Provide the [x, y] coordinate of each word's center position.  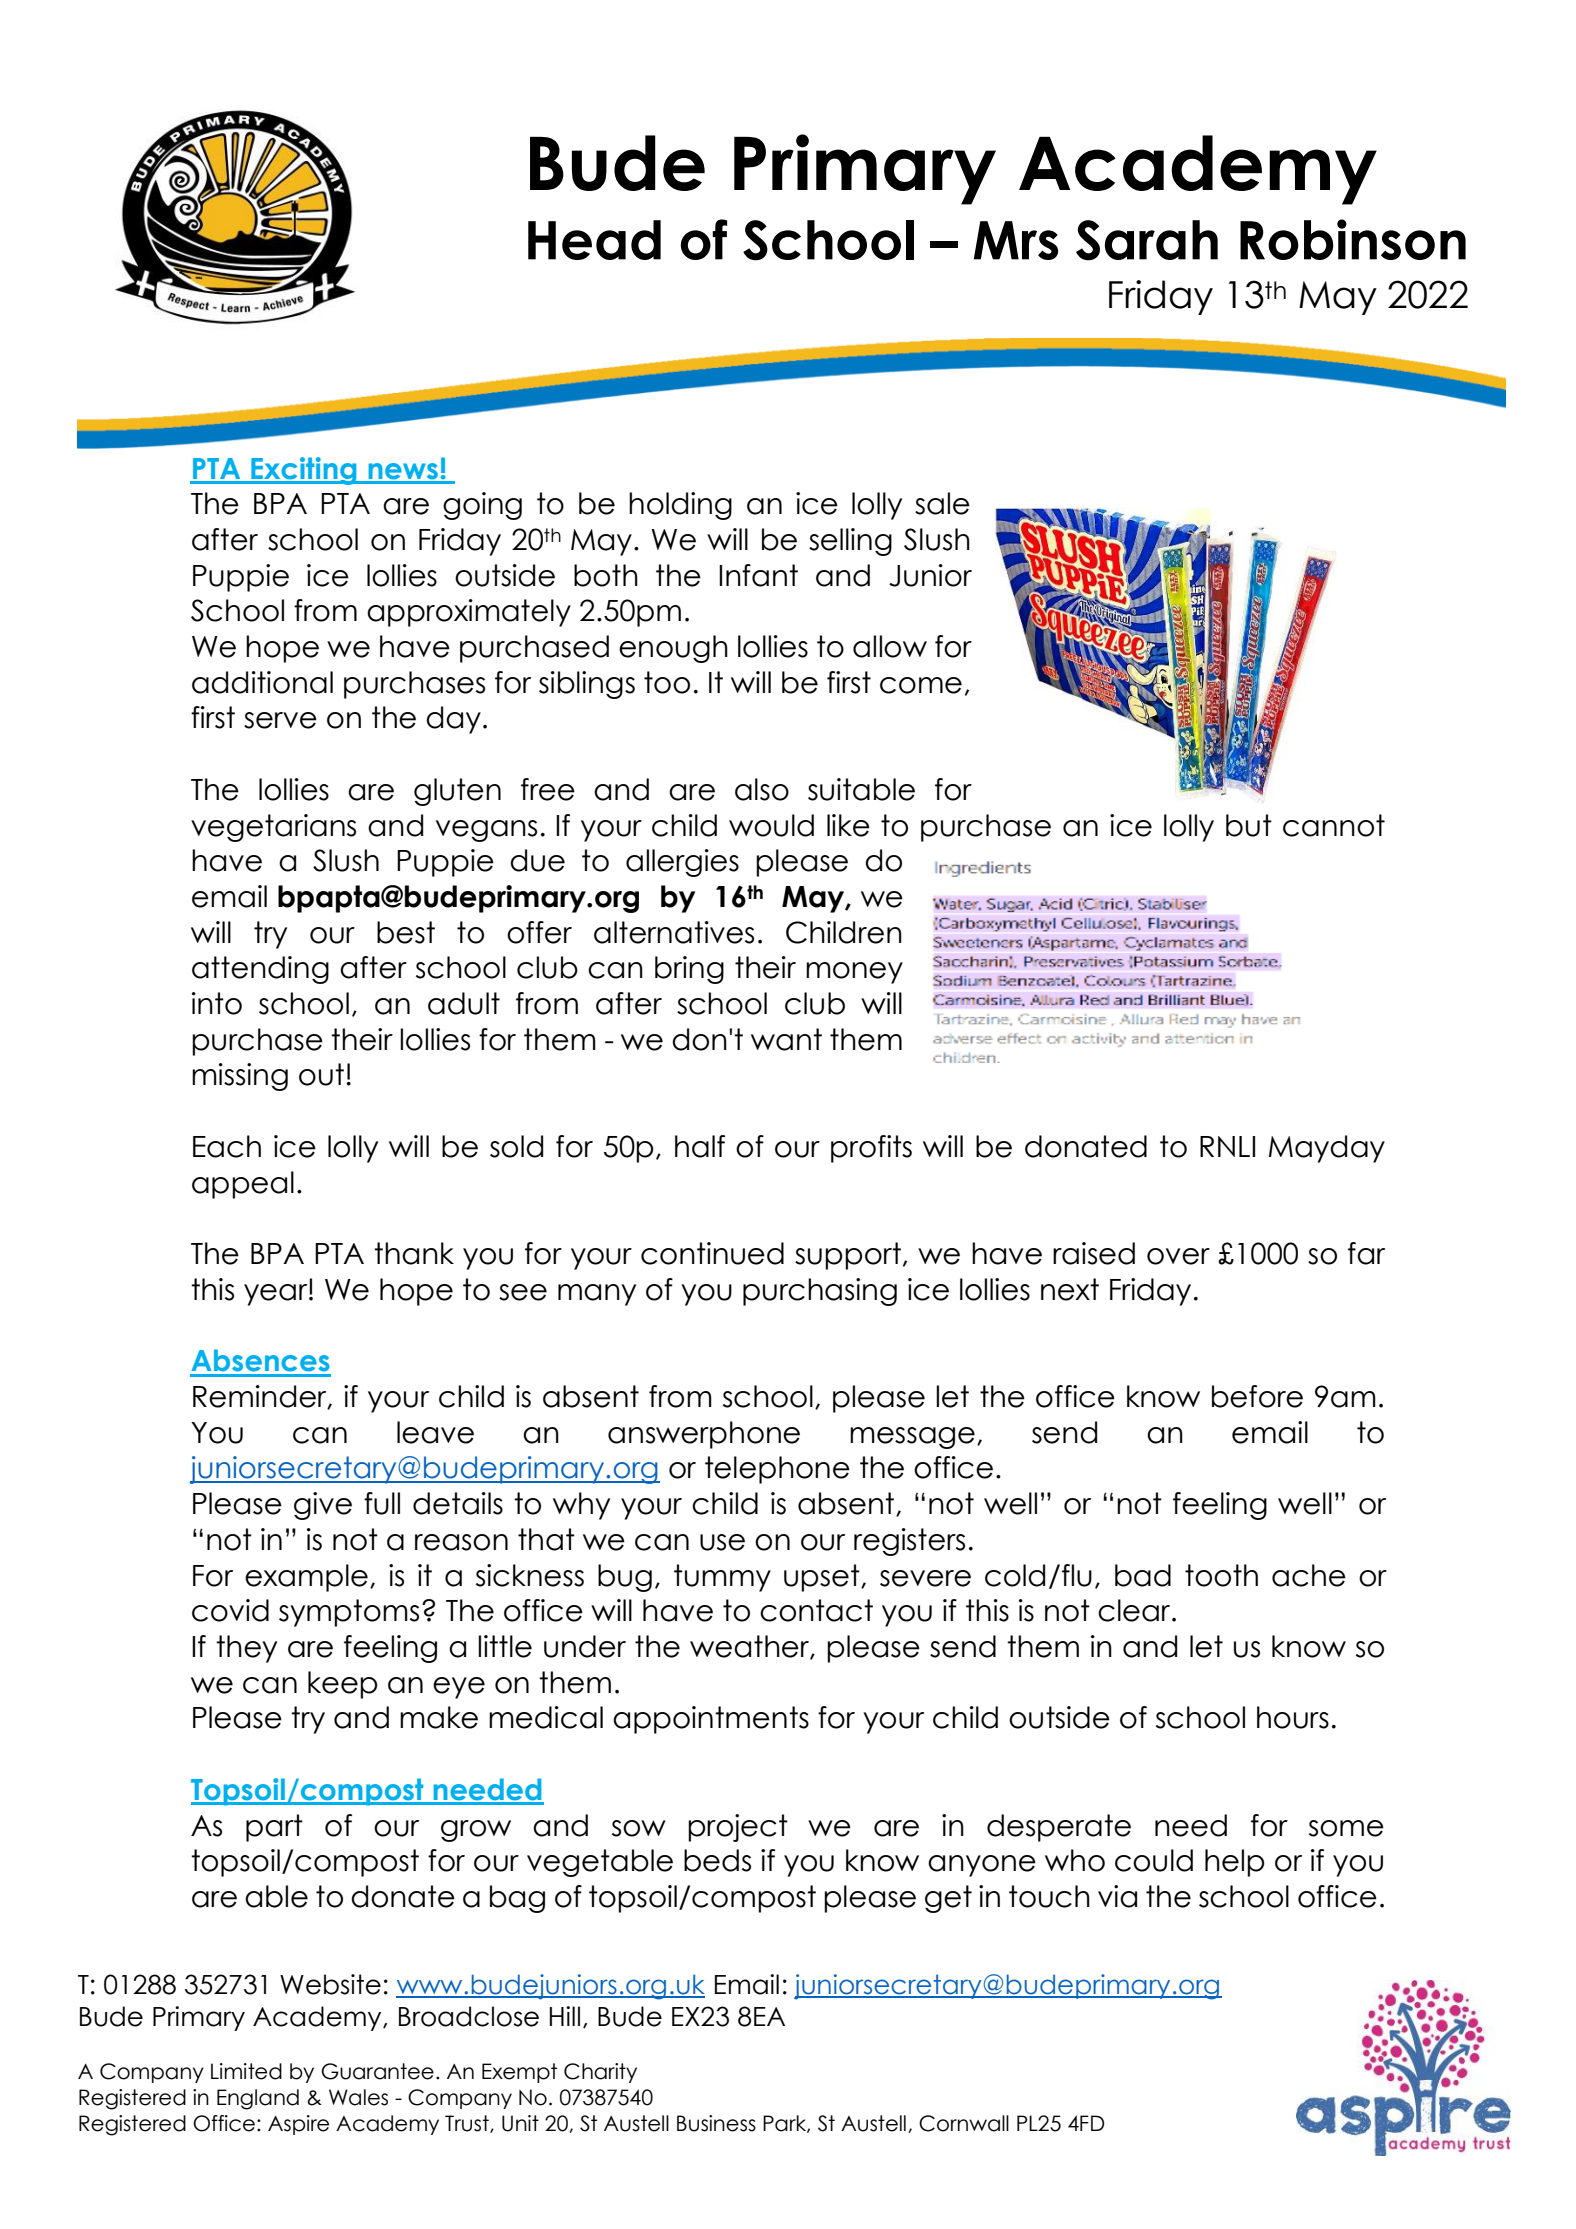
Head [594, 240]
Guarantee [377, 2071]
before [1257, 1396]
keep [343, 1685]
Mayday [1327, 1149]
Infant [758, 575]
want [786, 1039]
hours [1293, 1717]
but [1249, 825]
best [406, 932]
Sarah [1147, 240]
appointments [711, 1720]
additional [262, 682]
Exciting [304, 471]
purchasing [820, 1292]
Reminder [261, 1397]
